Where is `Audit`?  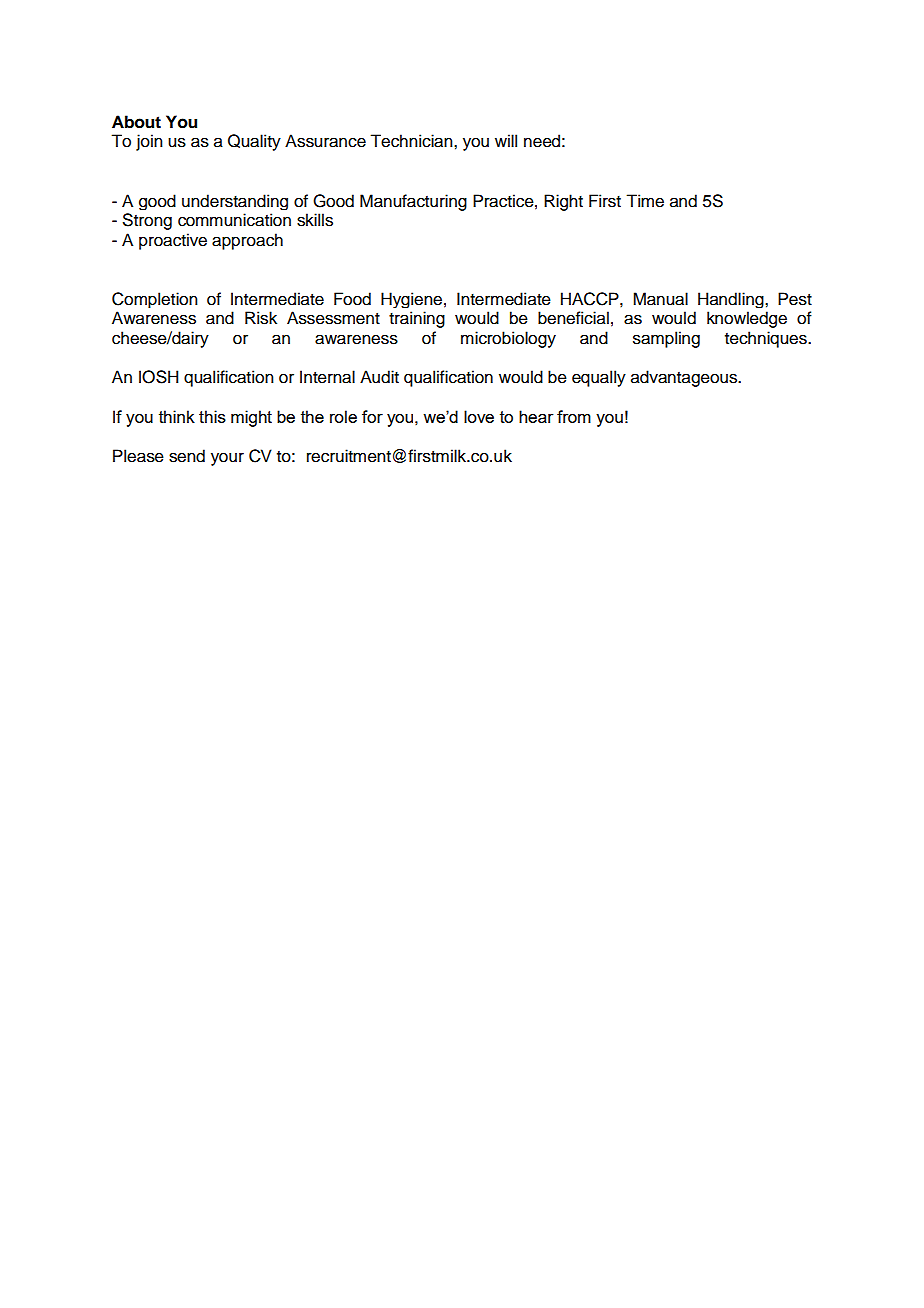
Audit is located at coordinates (379, 377).
